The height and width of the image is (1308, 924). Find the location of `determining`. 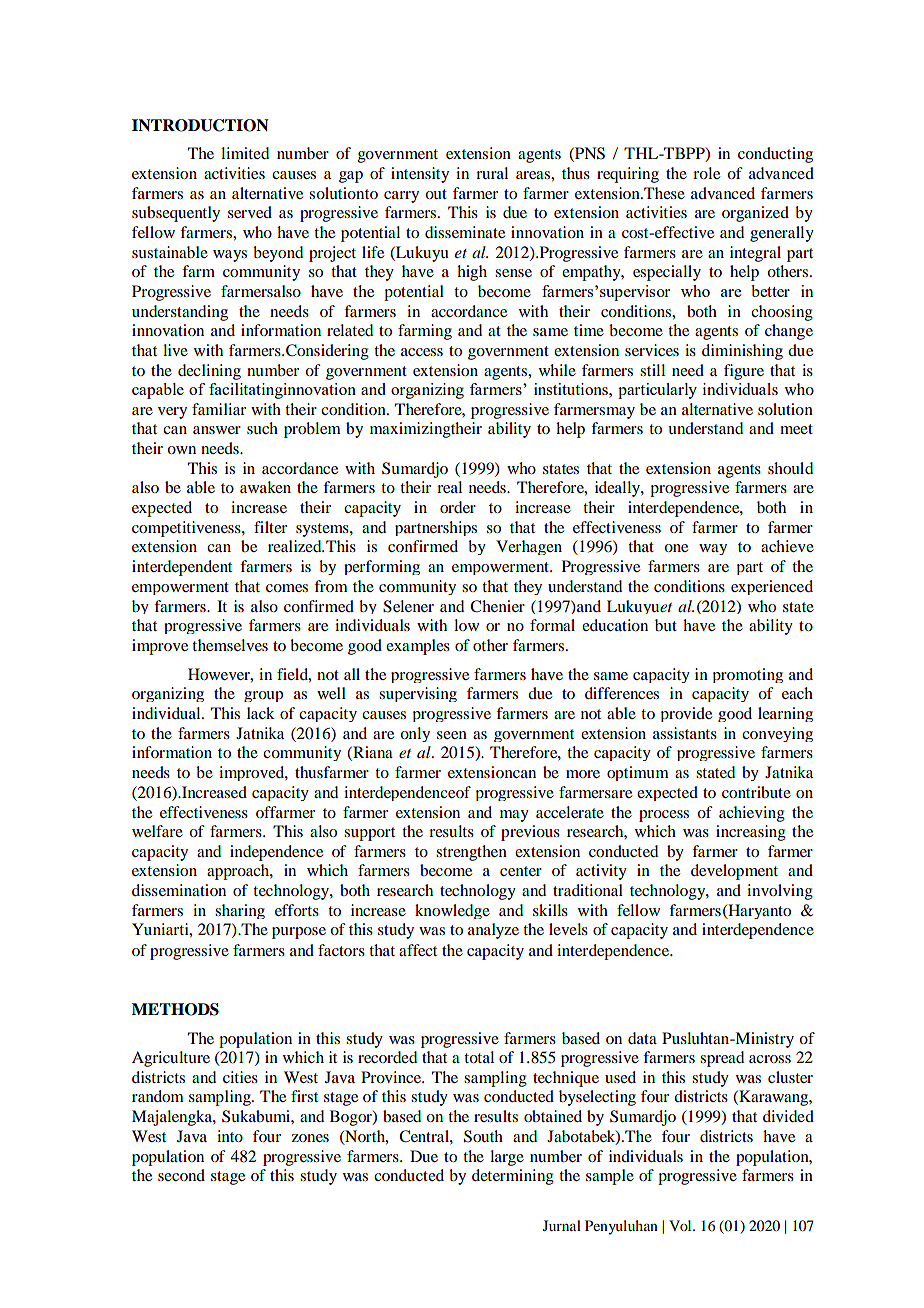

determining is located at coordinates (513, 1177).
